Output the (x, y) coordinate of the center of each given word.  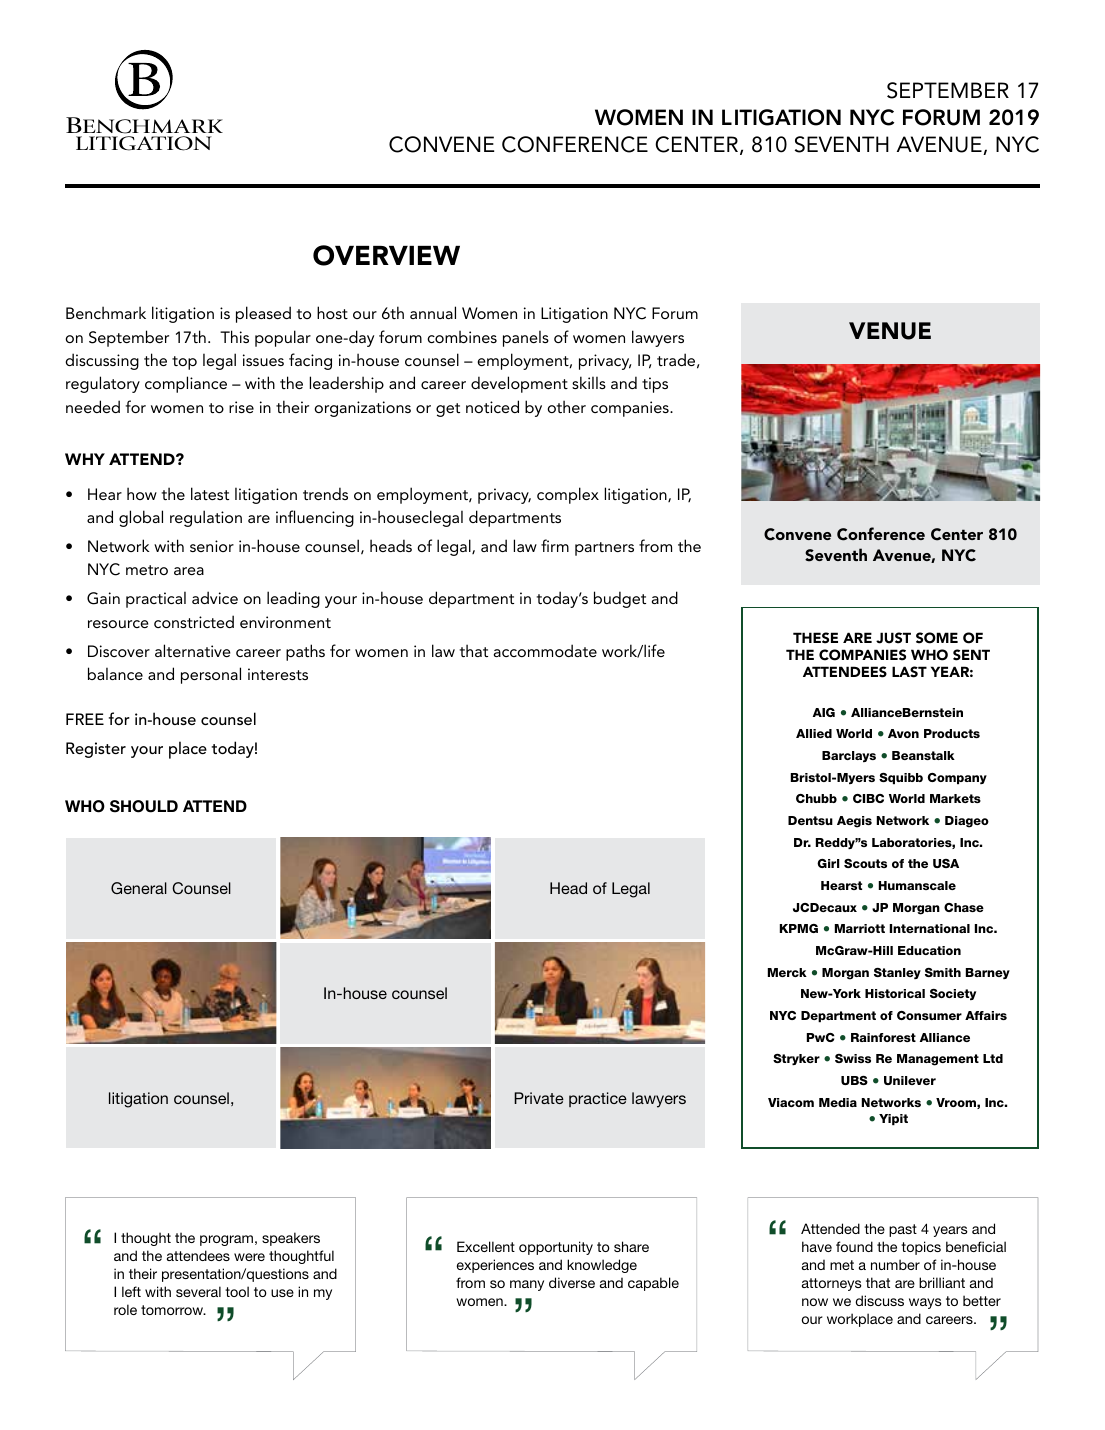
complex (568, 495)
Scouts (865, 863)
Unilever (910, 1080)
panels (526, 338)
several (198, 1291)
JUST (893, 638)
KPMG (799, 928)
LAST (909, 672)
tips (655, 385)
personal (211, 675)
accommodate (545, 650)
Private (539, 1098)
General (139, 888)
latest (210, 493)
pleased (263, 314)
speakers (291, 1239)
